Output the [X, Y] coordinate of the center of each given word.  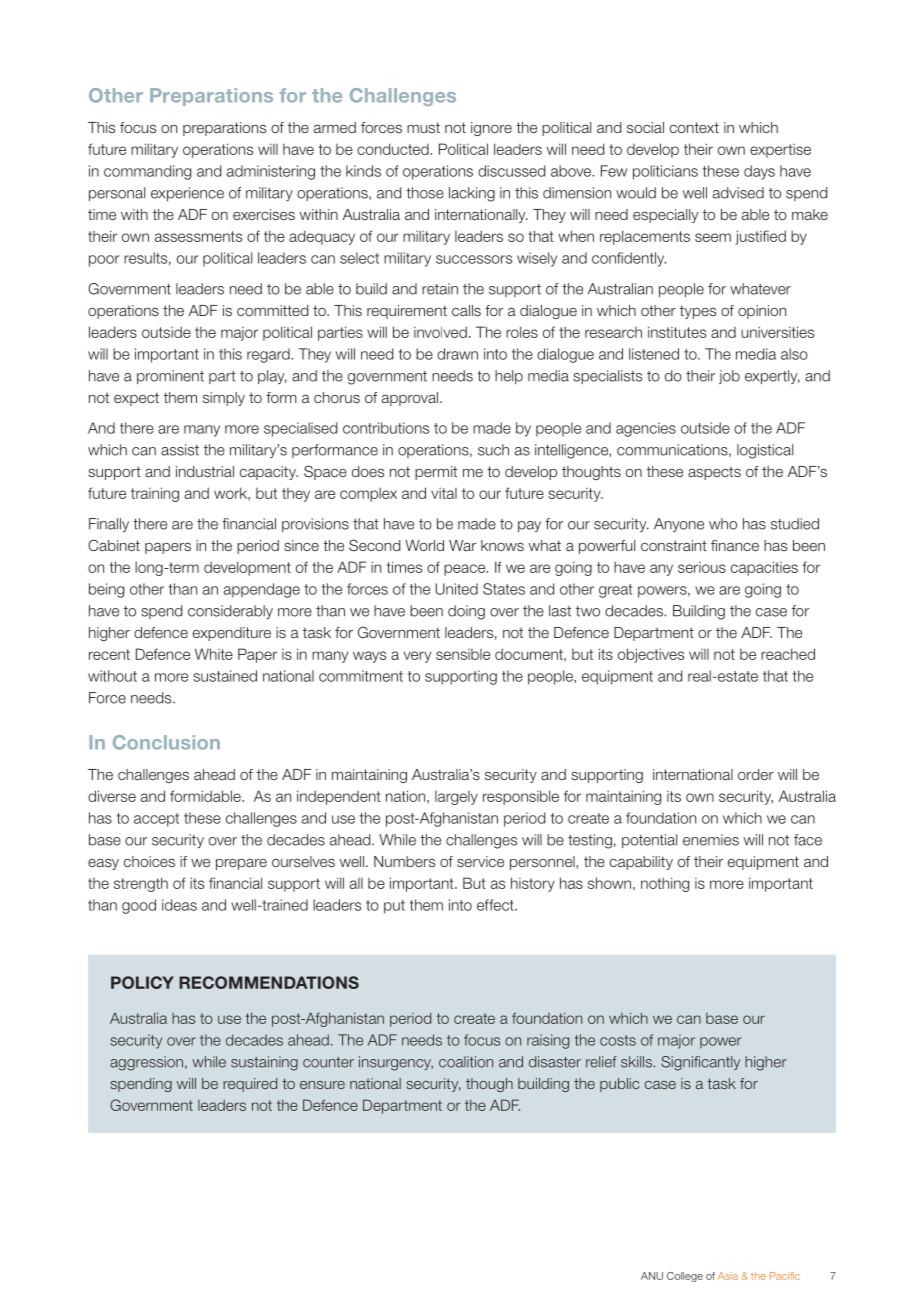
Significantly [700, 1063]
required [250, 1085]
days [759, 172]
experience [187, 194]
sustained [225, 676]
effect [496, 905]
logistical [765, 451]
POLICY [142, 982]
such [493, 450]
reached [788, 654]
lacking [472, 194]
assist [180, 450]
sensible [463, 654]
